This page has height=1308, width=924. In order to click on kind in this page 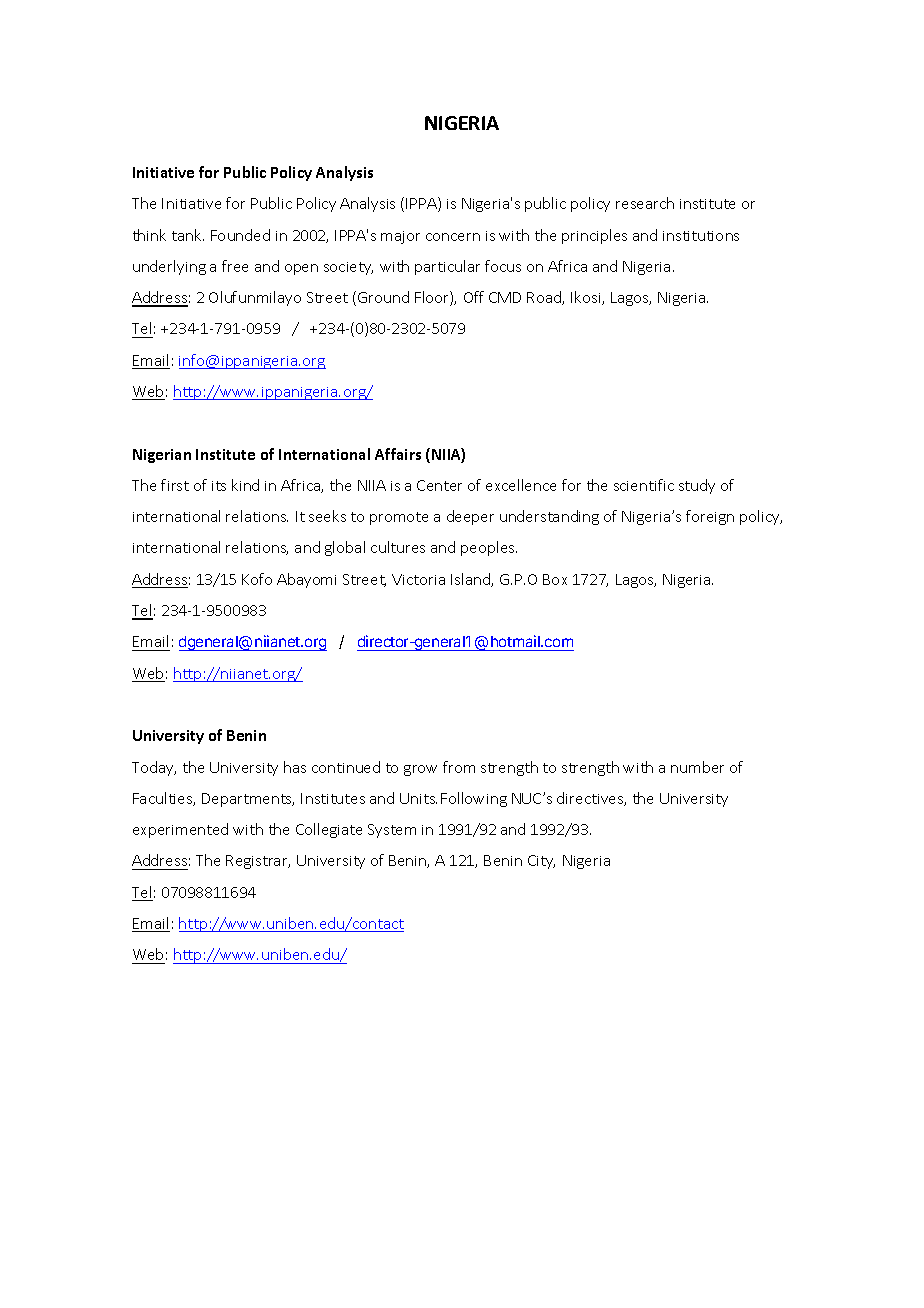, I will do `click(245, 485)`.
